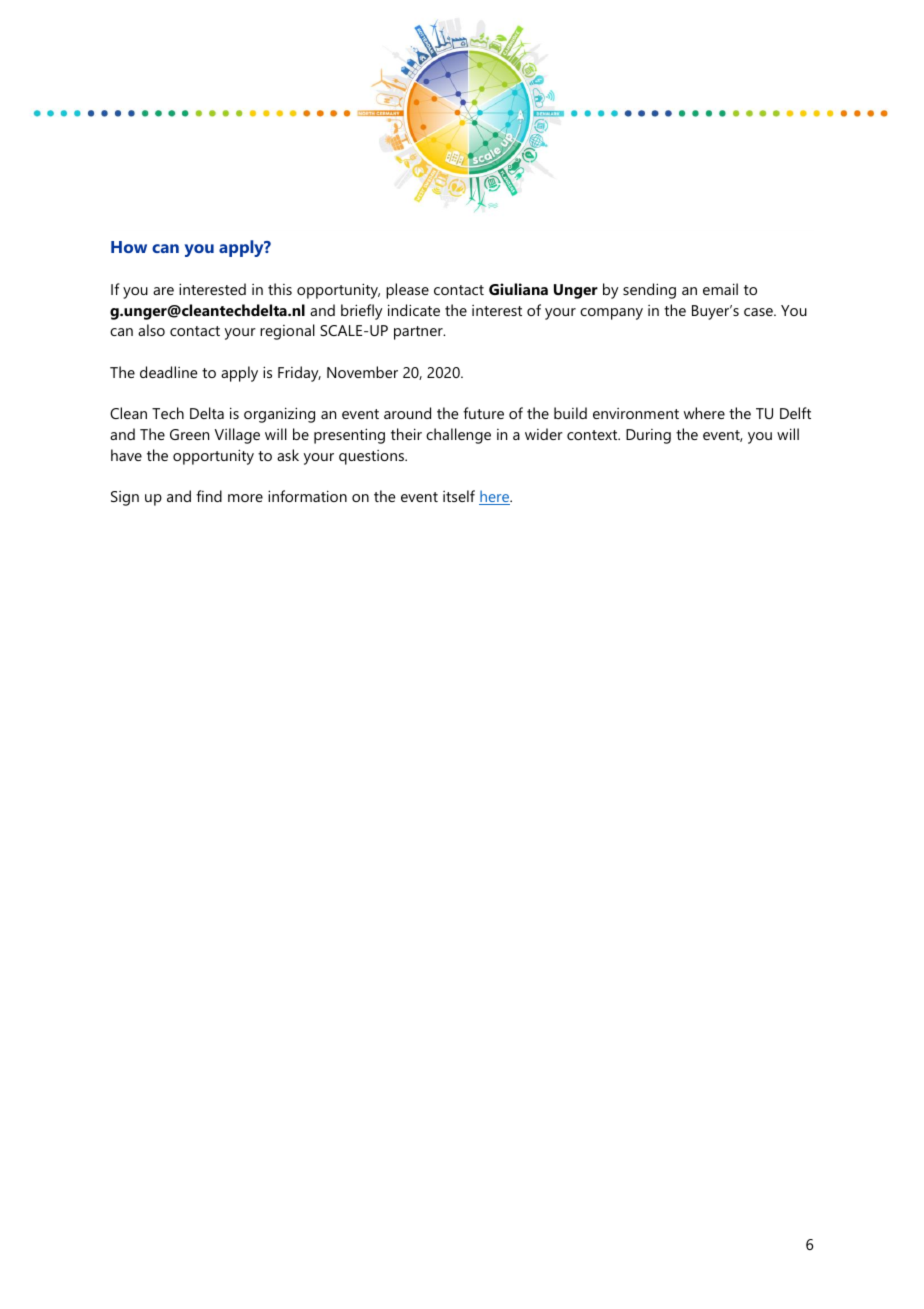 The image size is (924, 1309). What do you see at coordinates (648, 436) in the screenshot?
I see `During` at bounding box center [648, 436].
